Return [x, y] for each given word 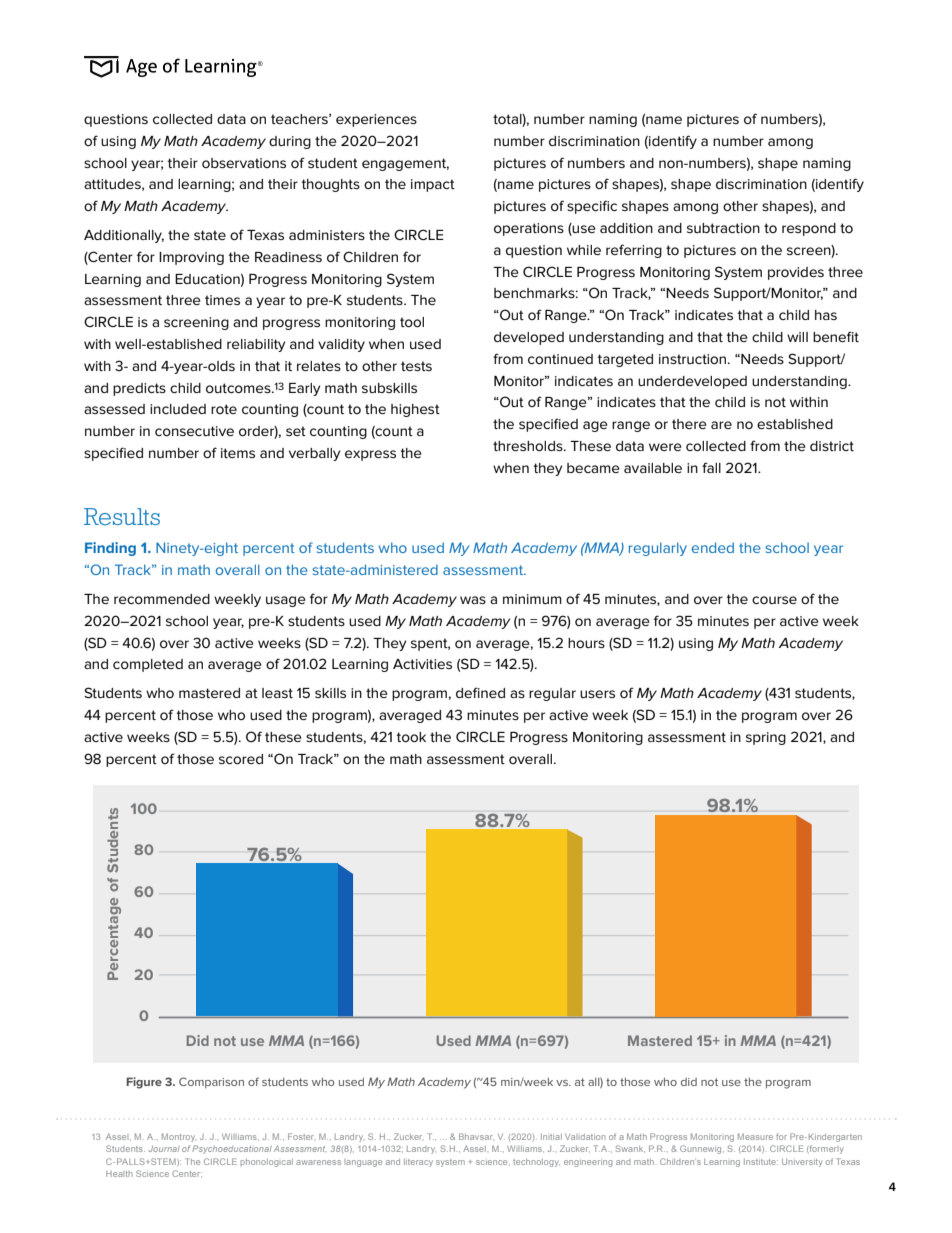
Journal [164, 1149]
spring [766, 738]
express [370, 455]
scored [241, 759]
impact [433, 185]
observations [244, 163]
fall [711, 467]
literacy [418, 1163]
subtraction [723, 228]
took [411, 737]
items [238, 453]
